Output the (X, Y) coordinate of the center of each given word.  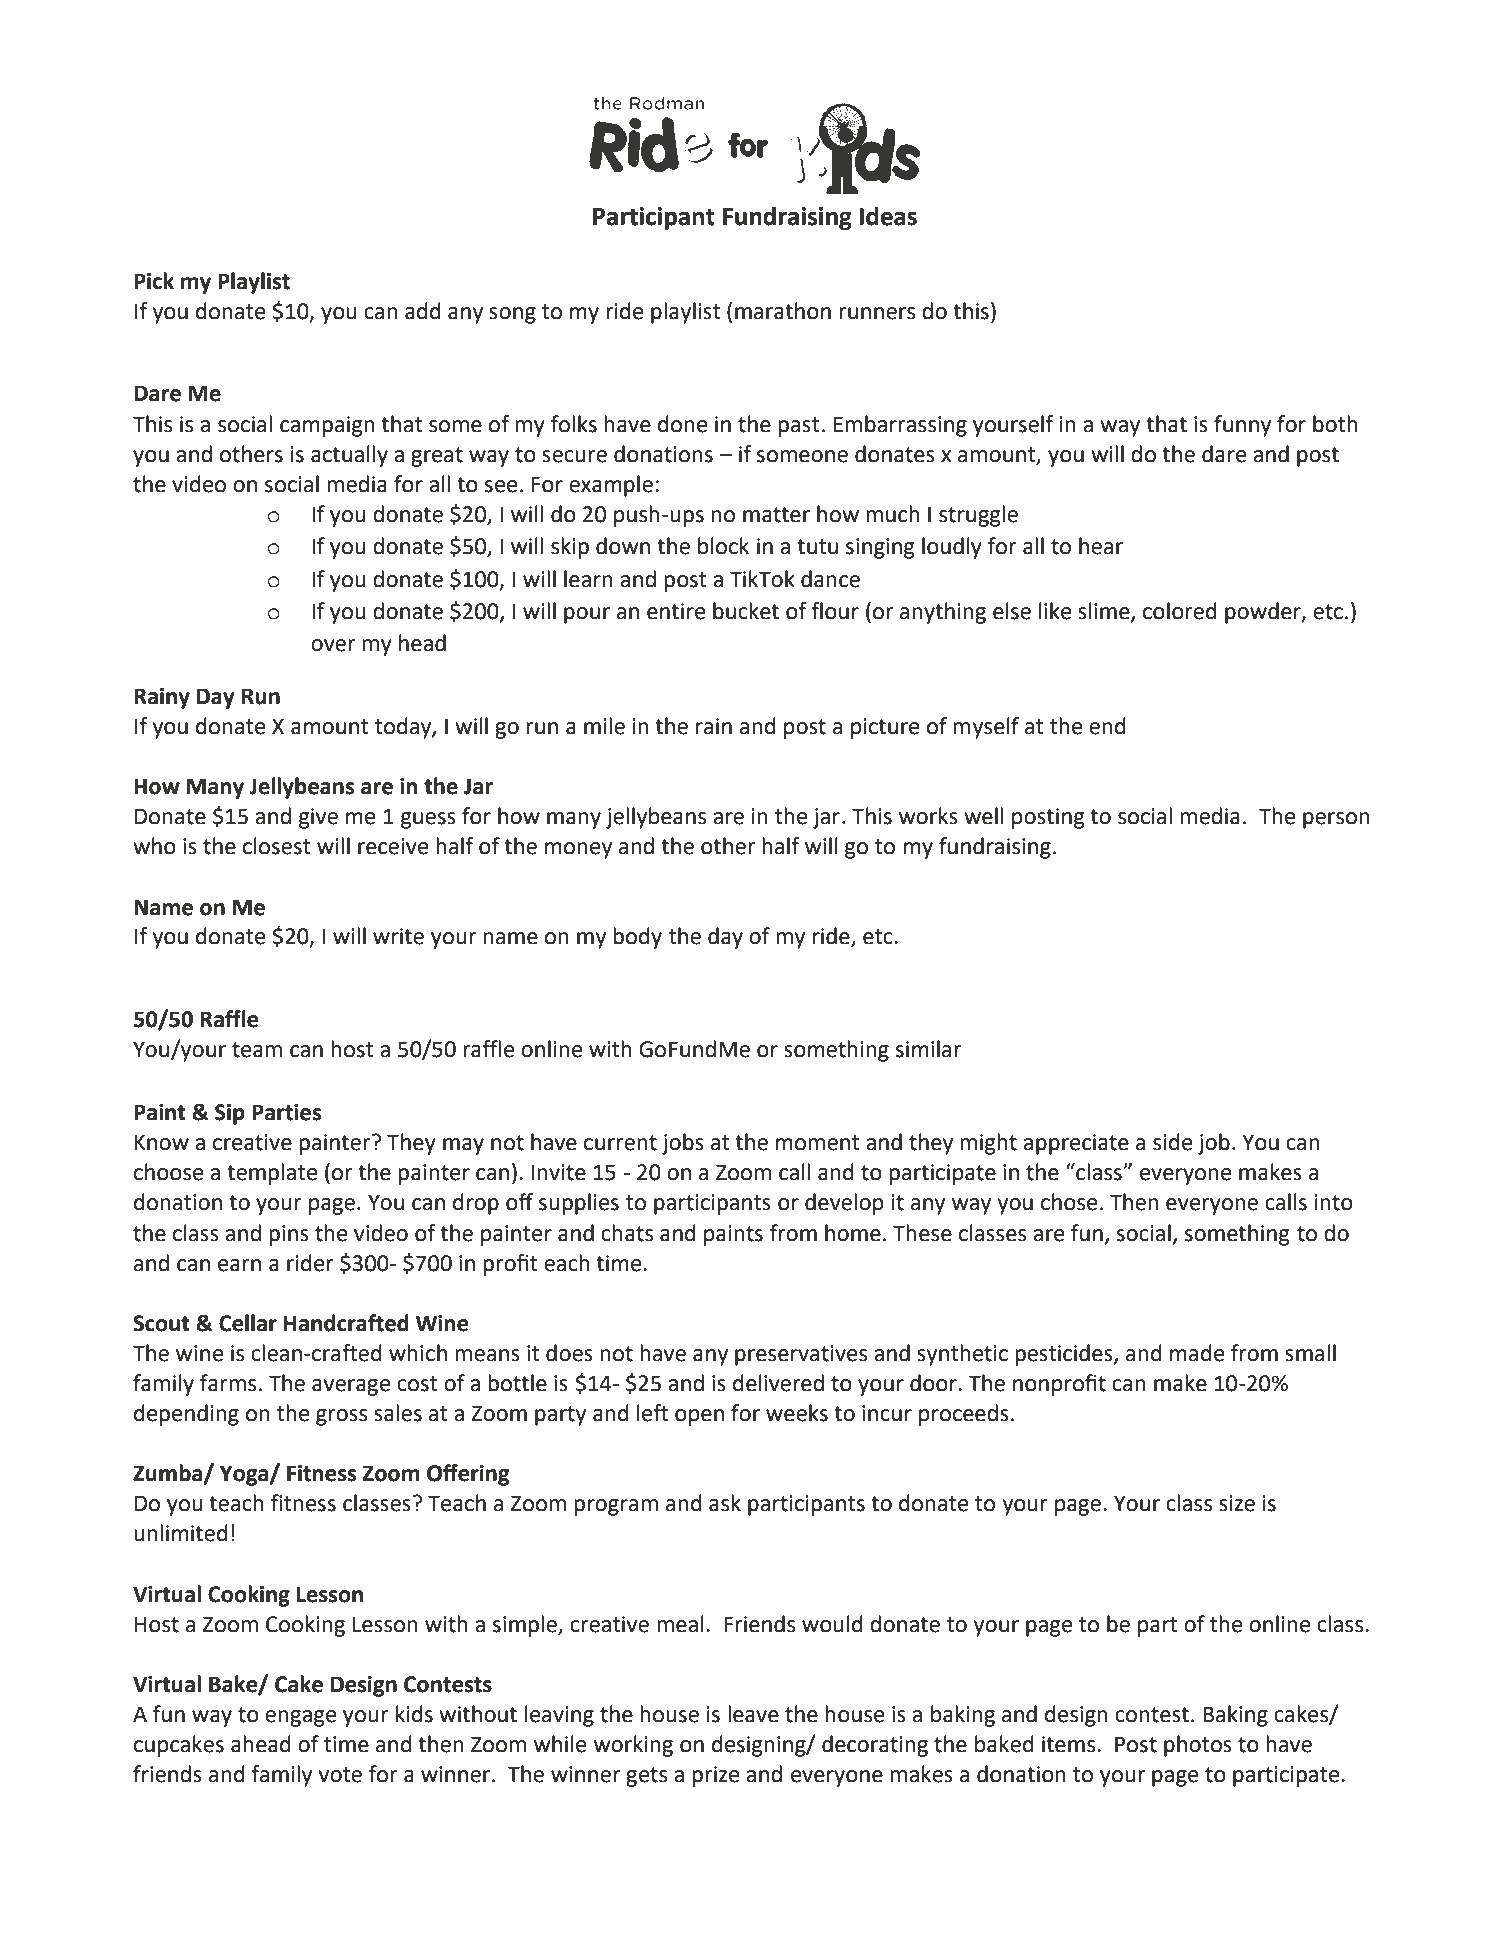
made (1197, 1353)
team (257, 1050)
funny (1242, 426)
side (1172, 1142)
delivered (778, 1383)
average (351, 1387)
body (637, 938)
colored (1180, 611)
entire (676, 611)
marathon (783, 311)
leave (753, 1714)
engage (300, 1718)
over (333, 645)
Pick (154, 281)
